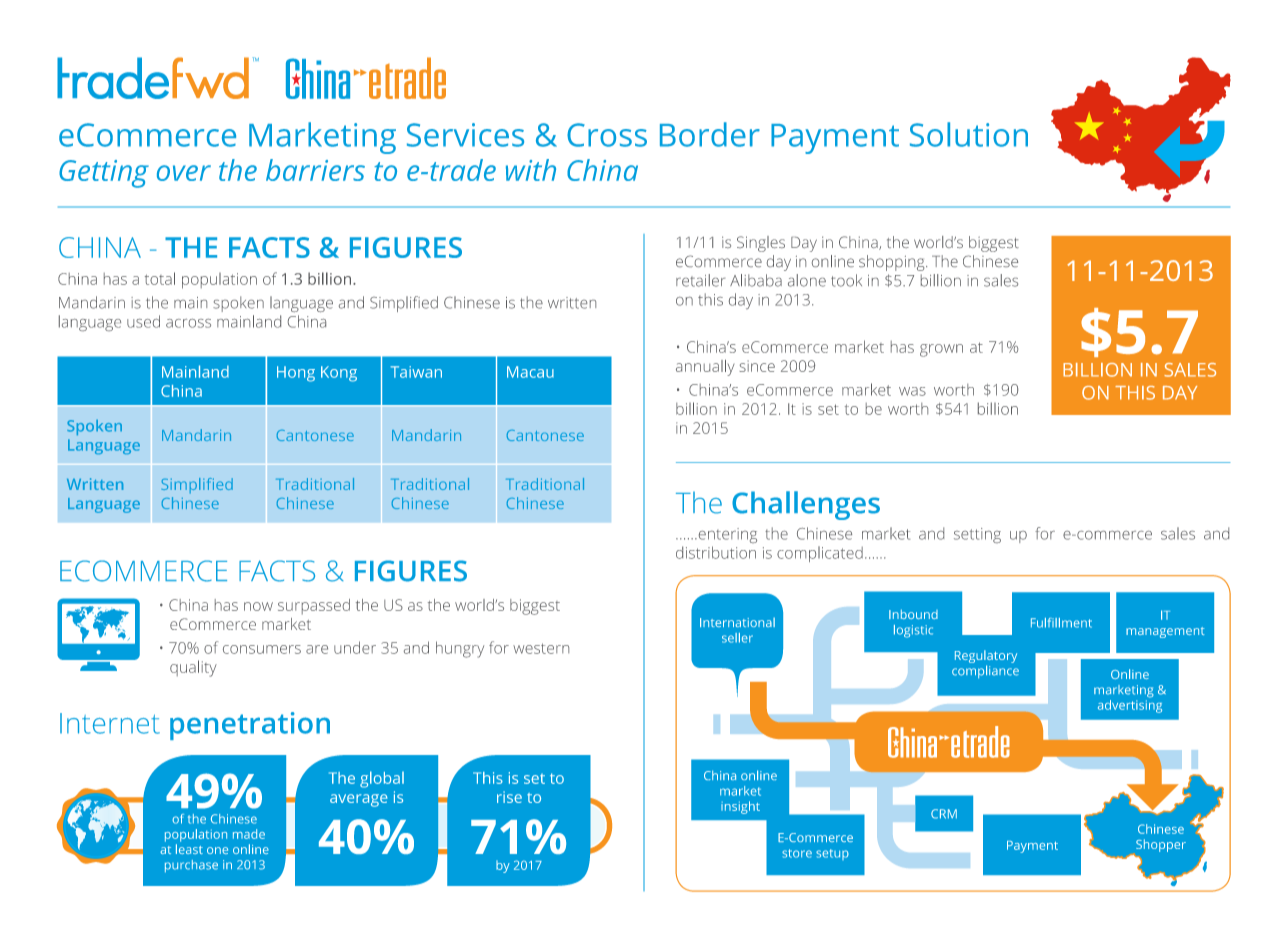 This screenshot has height=949, width=1288. I want to click on Solution, so click(969, 134).
